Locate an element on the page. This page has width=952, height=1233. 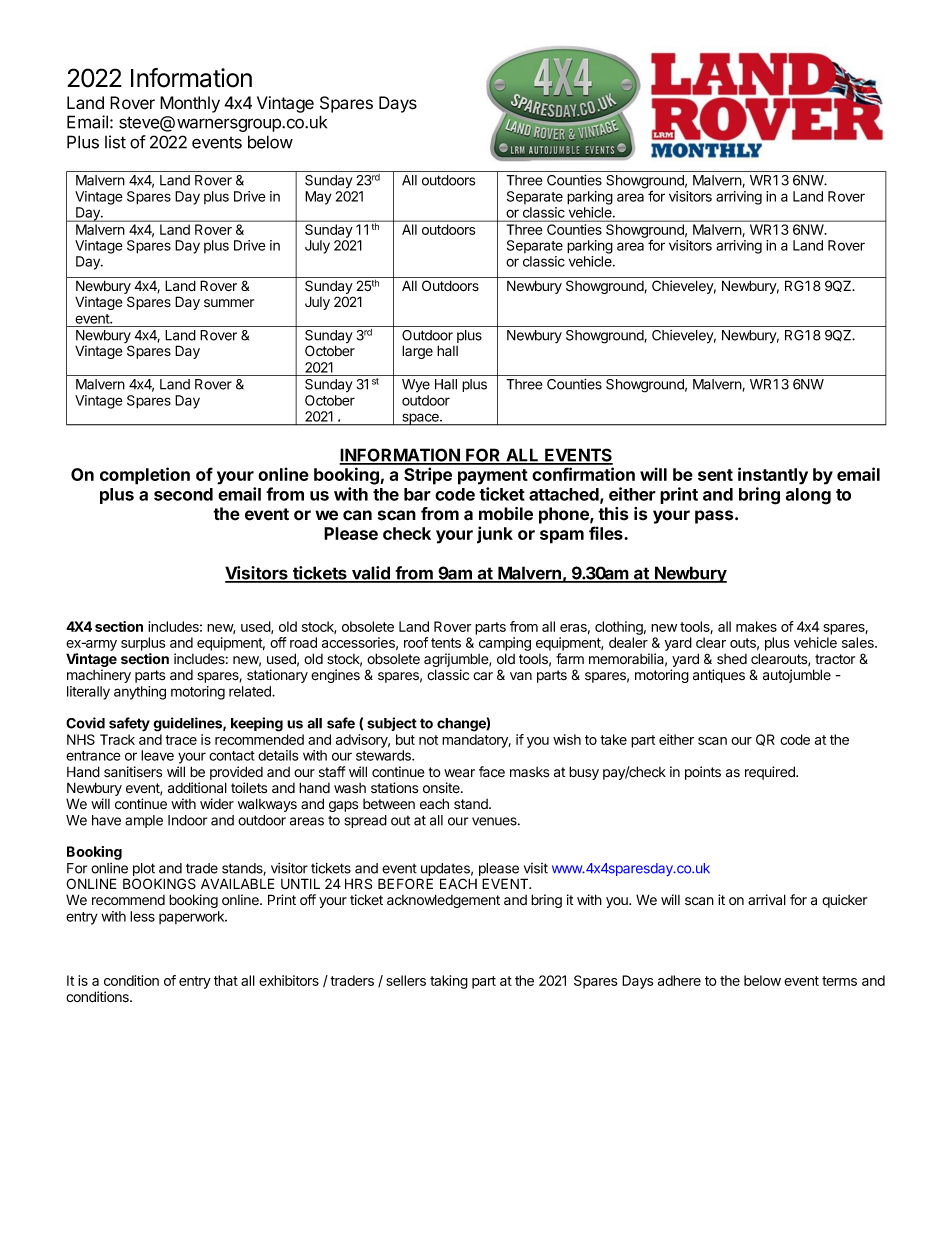
second is located at coordinates (183, 494).
